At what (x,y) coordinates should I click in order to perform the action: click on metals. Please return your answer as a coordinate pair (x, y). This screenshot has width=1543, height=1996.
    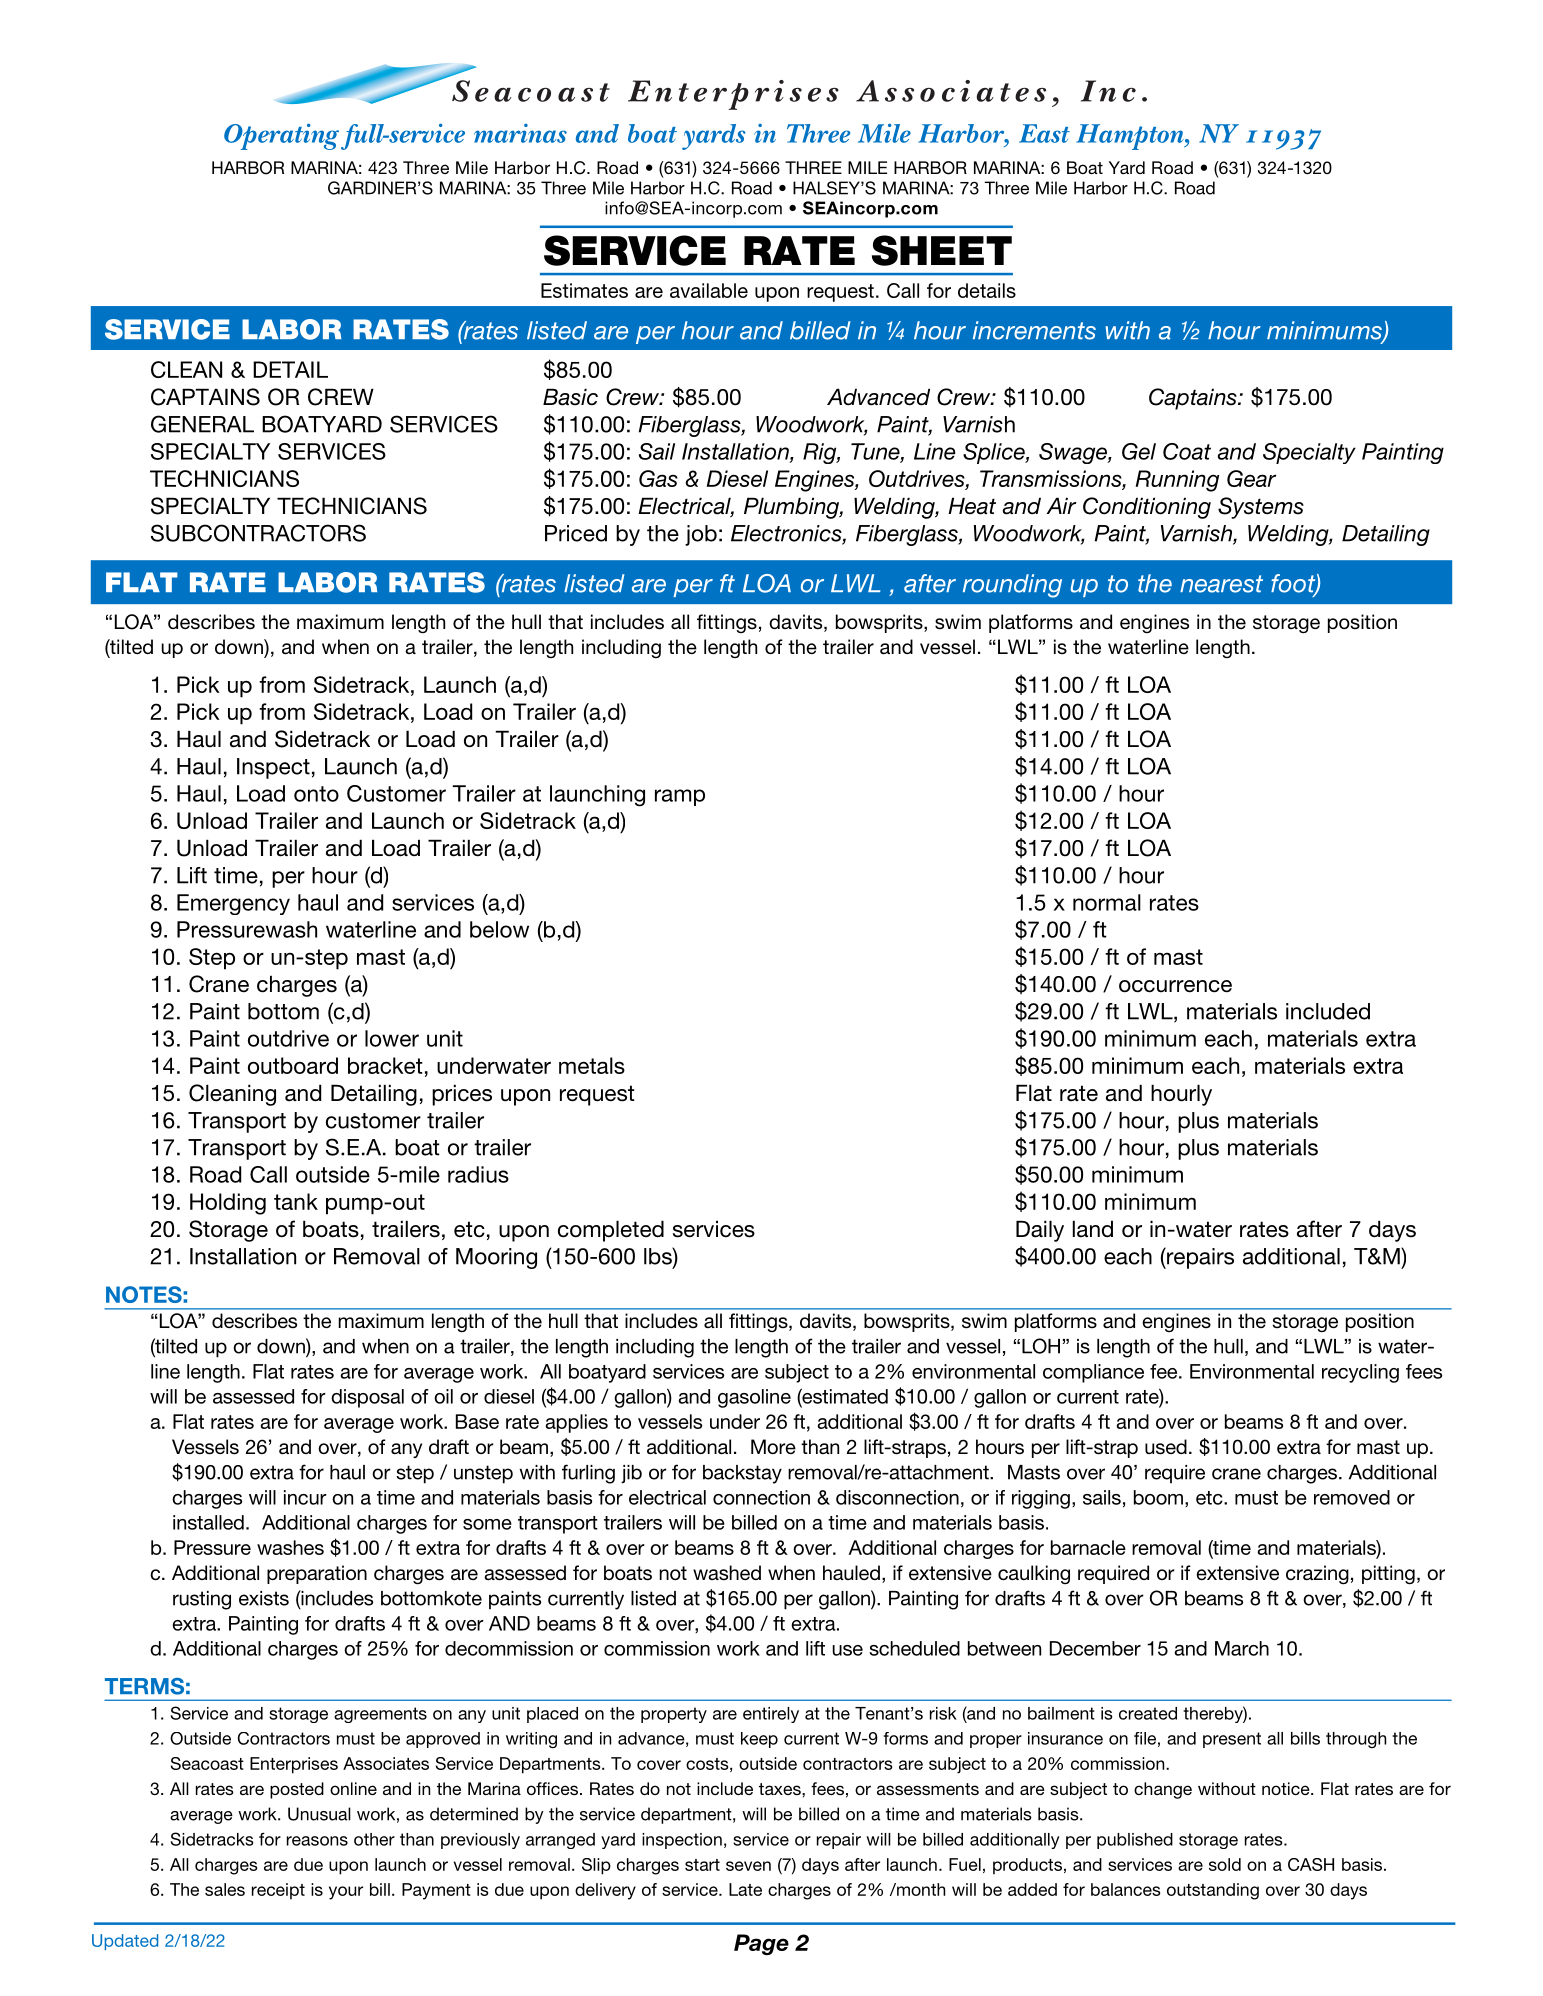
    Looking at the image, I should click on (592, 1065).
